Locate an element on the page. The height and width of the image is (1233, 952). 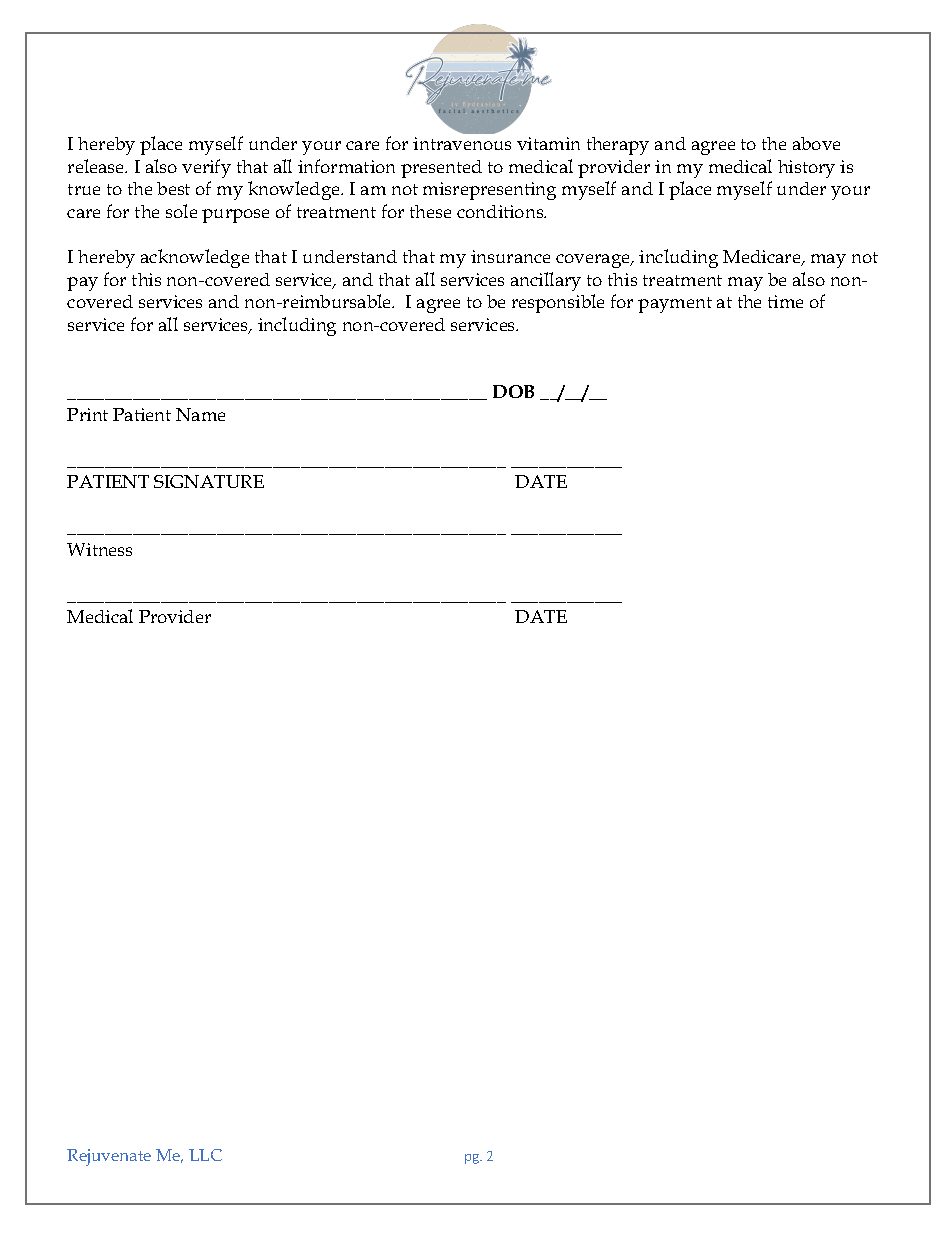
DOB is located at coordinates (513, 391).
